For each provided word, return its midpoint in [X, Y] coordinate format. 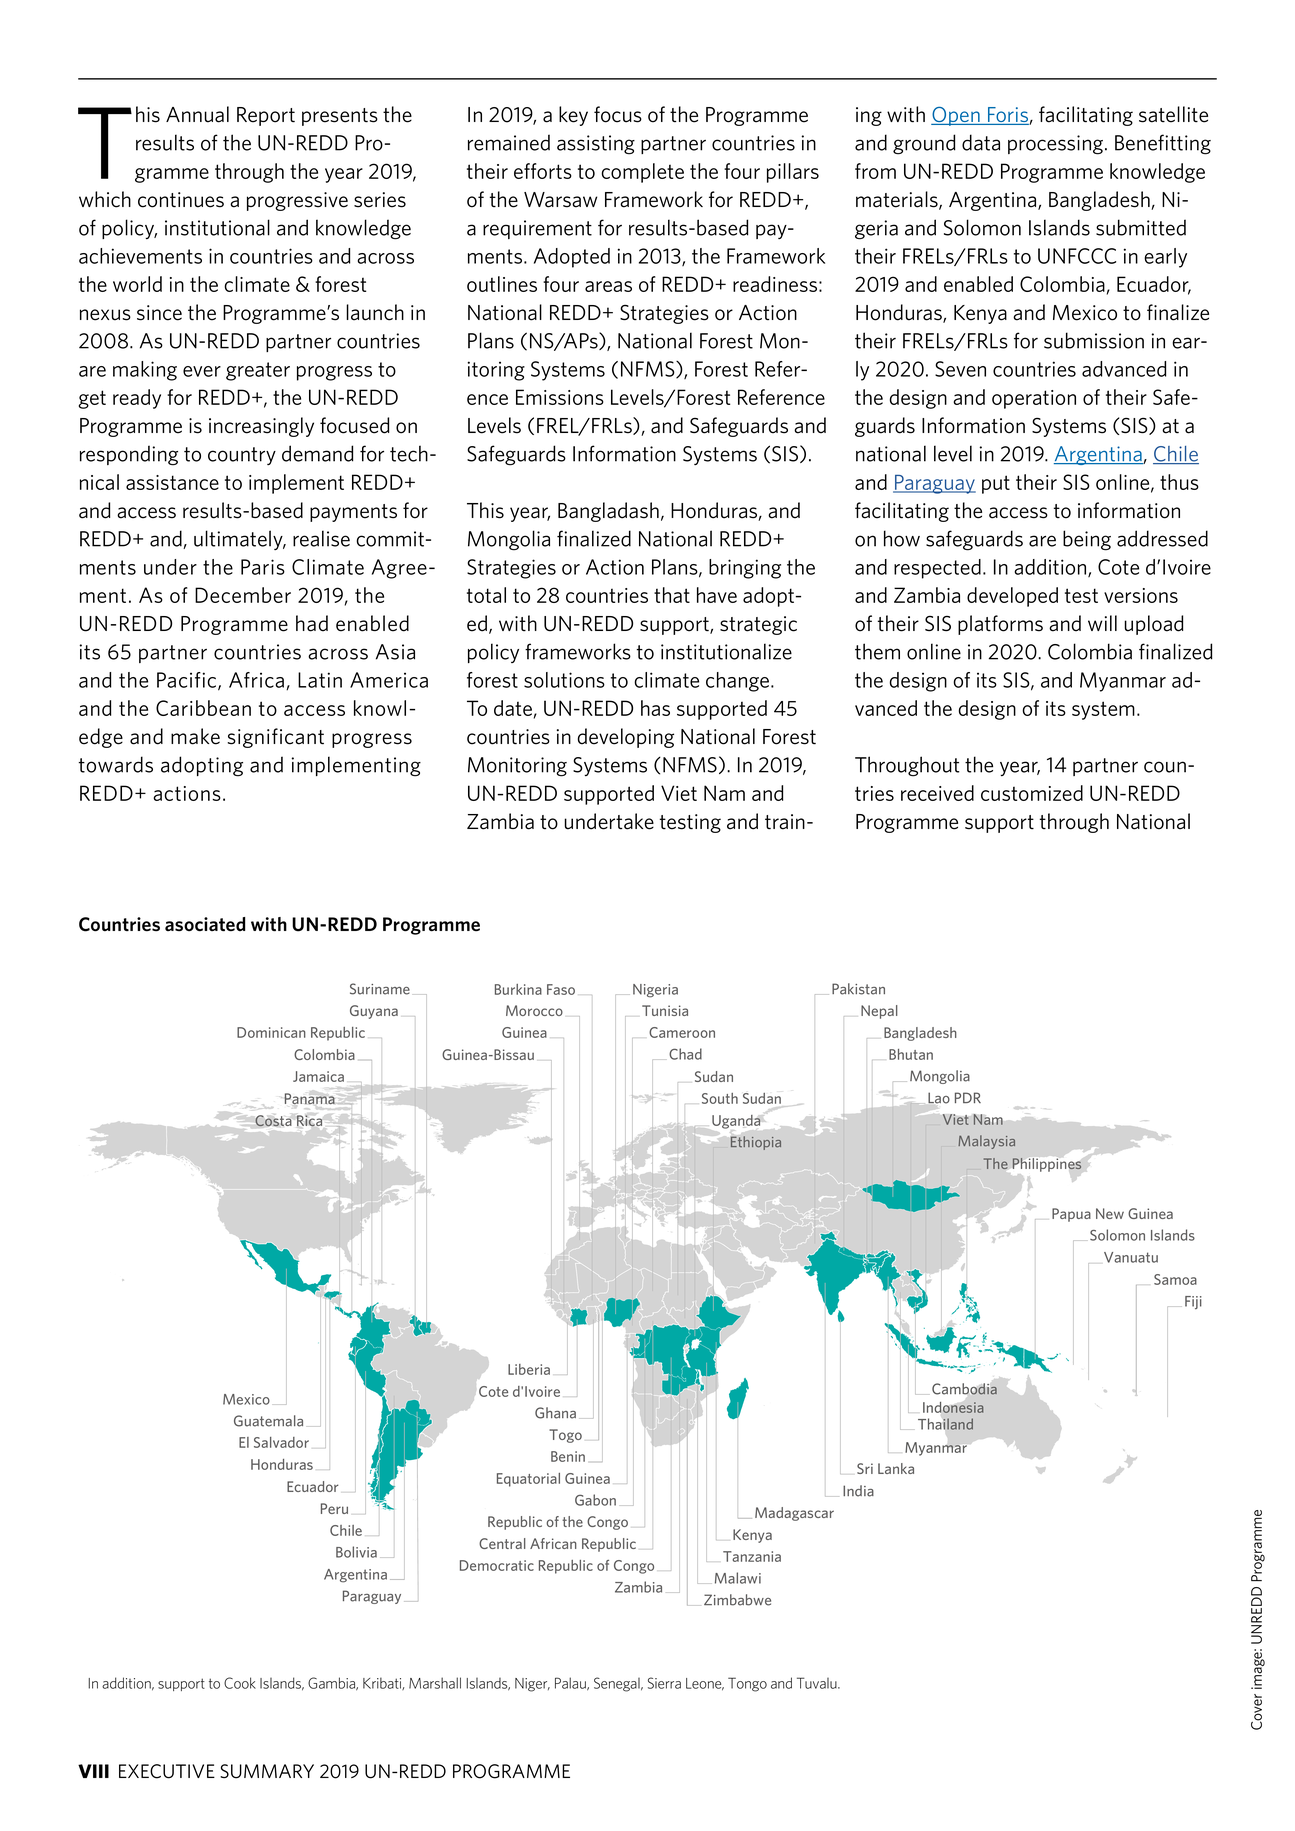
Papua [1071, 1215]
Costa [273, 1120]
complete [642, 173]
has [655, 708]
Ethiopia [756, 1143]
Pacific [188, 681]
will [1102, 623]
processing [1057, 145]
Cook [240, 1683]
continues [181, 200]
